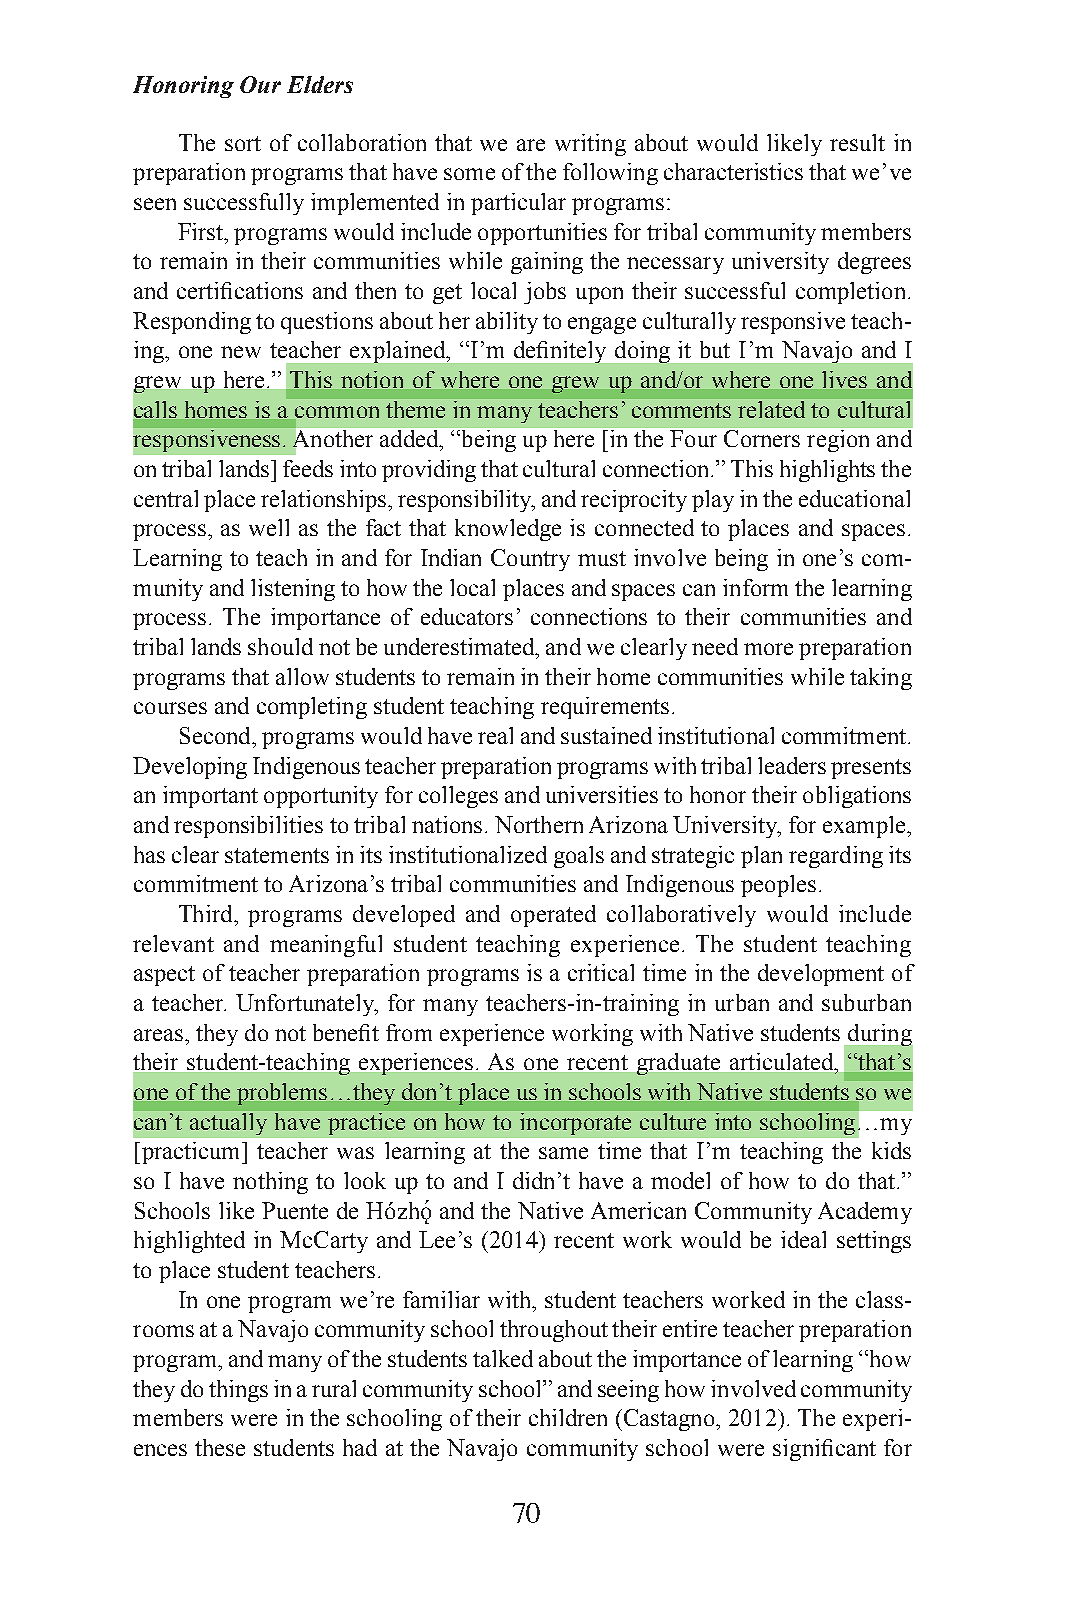 The image size is (1090, 1602). Describe the element at coordinates (238, 1391) in the screenshot. I see `things` at that location.
